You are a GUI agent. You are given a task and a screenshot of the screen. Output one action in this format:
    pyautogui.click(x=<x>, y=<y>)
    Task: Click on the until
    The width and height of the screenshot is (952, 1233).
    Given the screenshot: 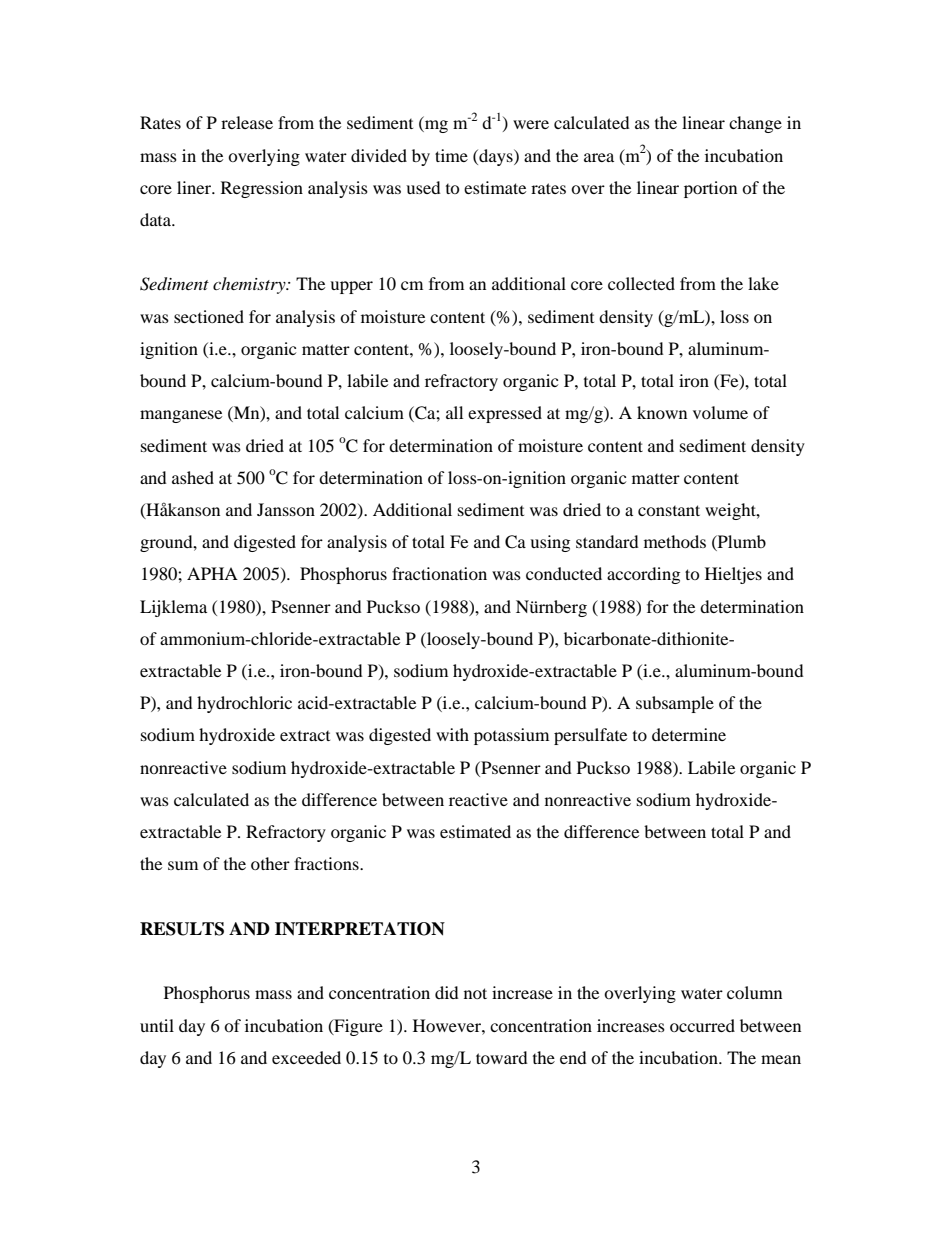 What is the action you would take?
    pyautogui.click(x=157, y=1025)
